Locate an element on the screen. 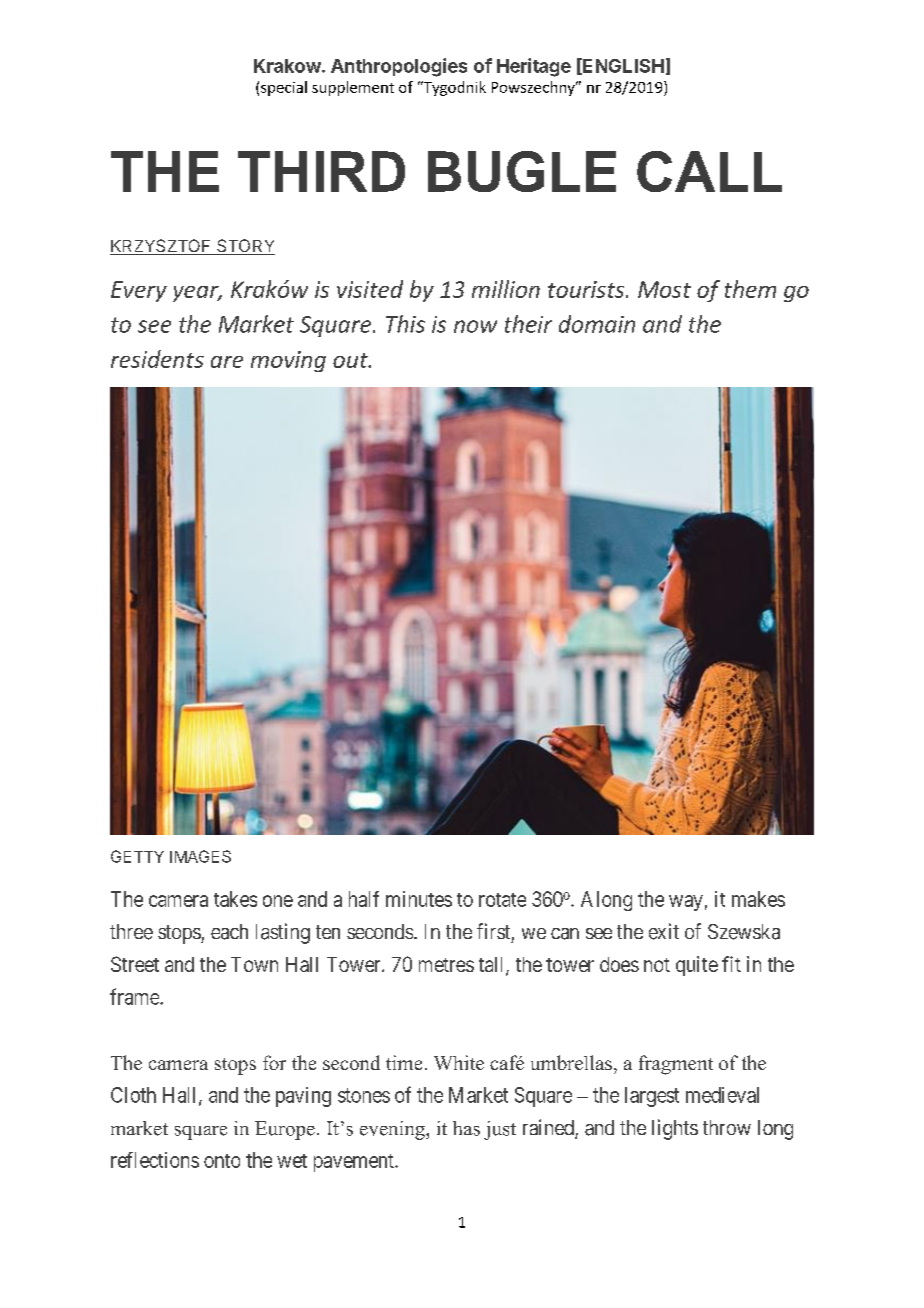 This screenshot has width=924, height=1308. special is located at coordinates (284, 88).
